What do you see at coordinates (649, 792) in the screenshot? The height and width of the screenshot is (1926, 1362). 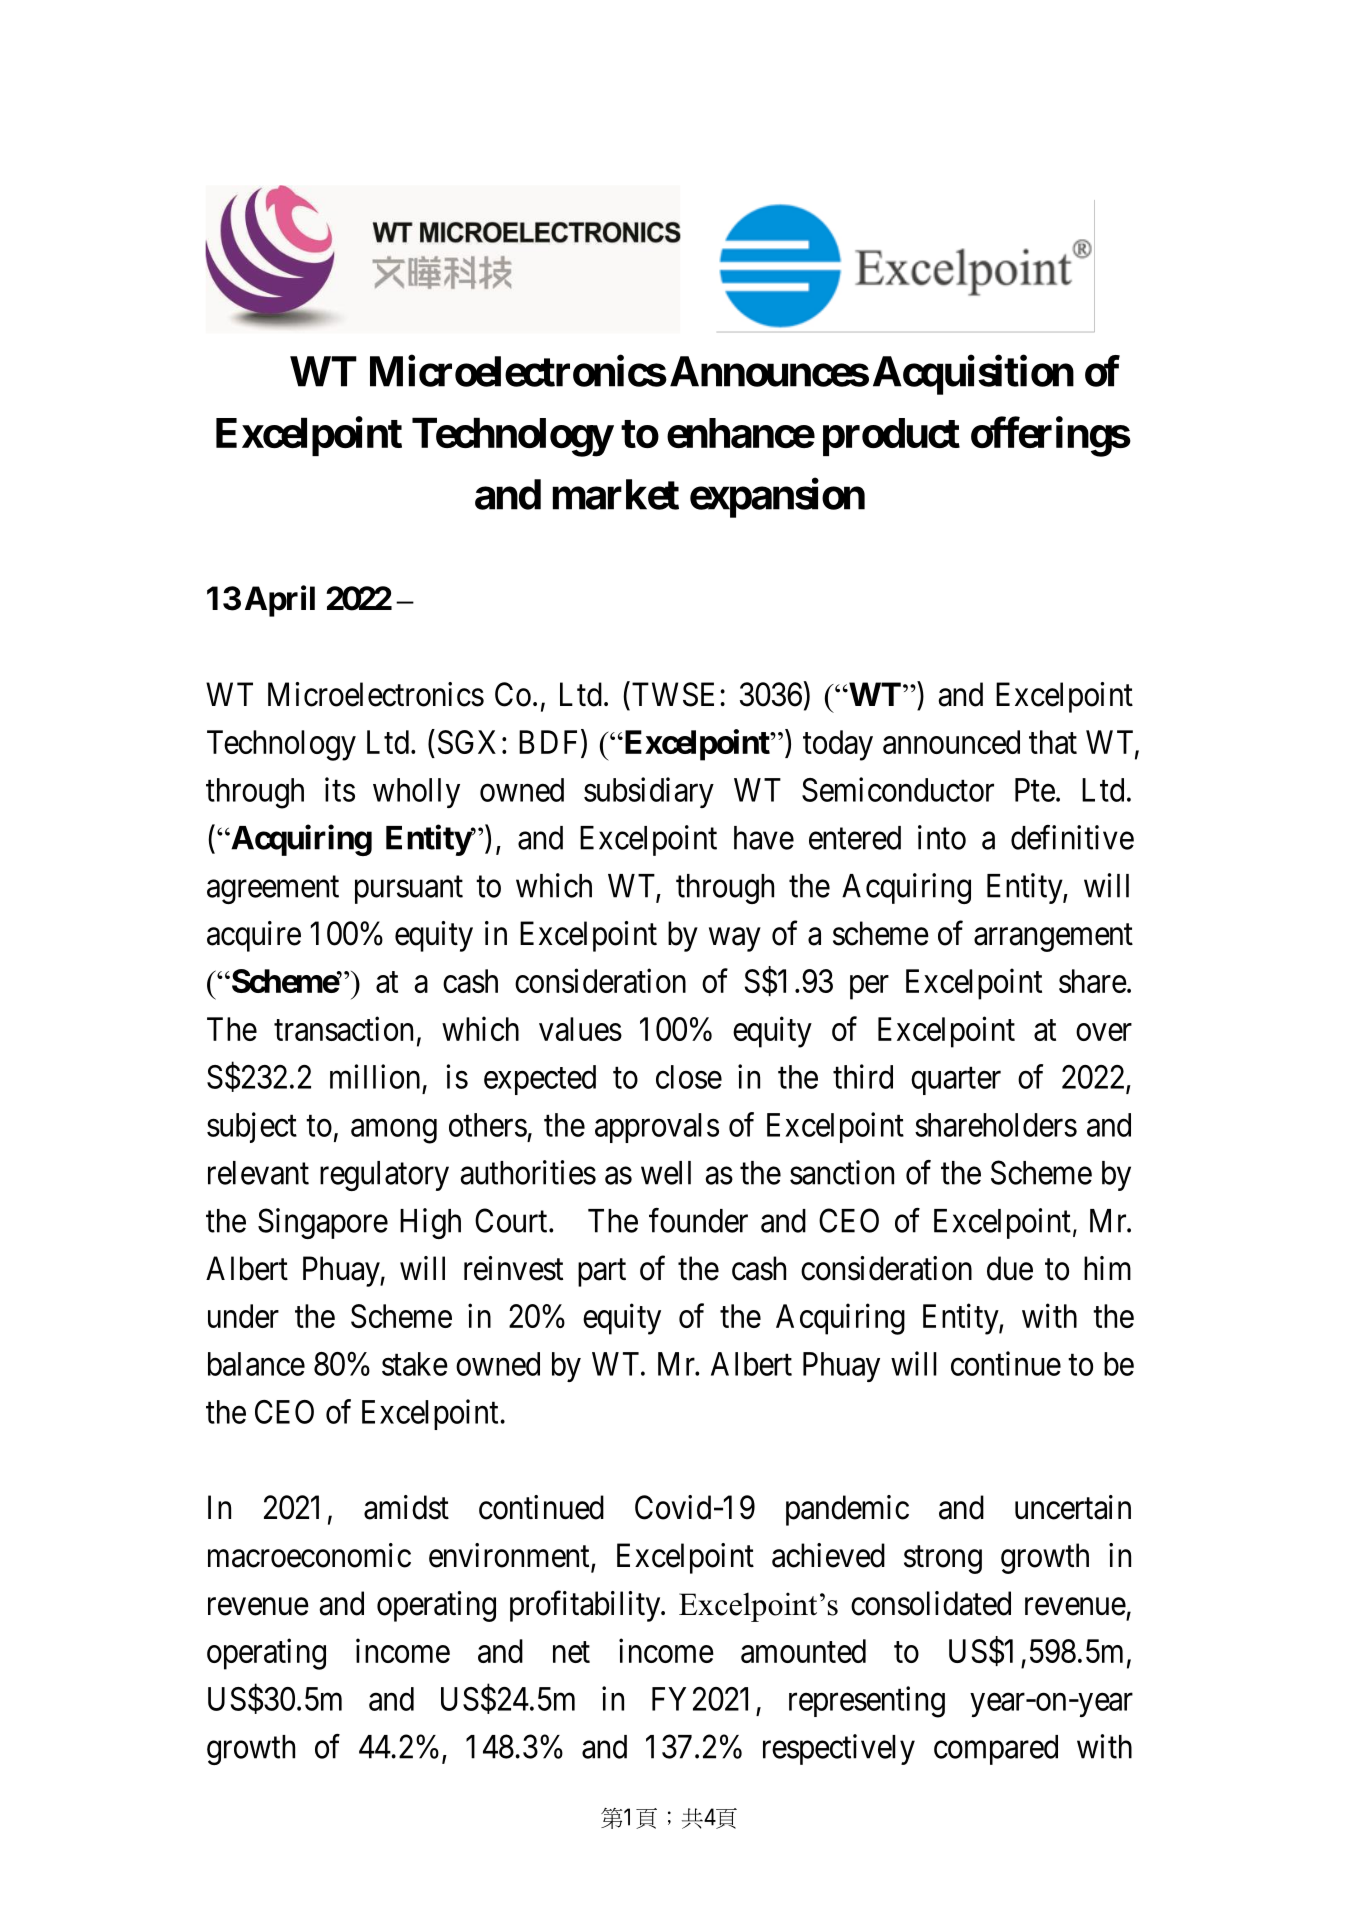 I see `subsidiary` at bounding box center [649, 792].
